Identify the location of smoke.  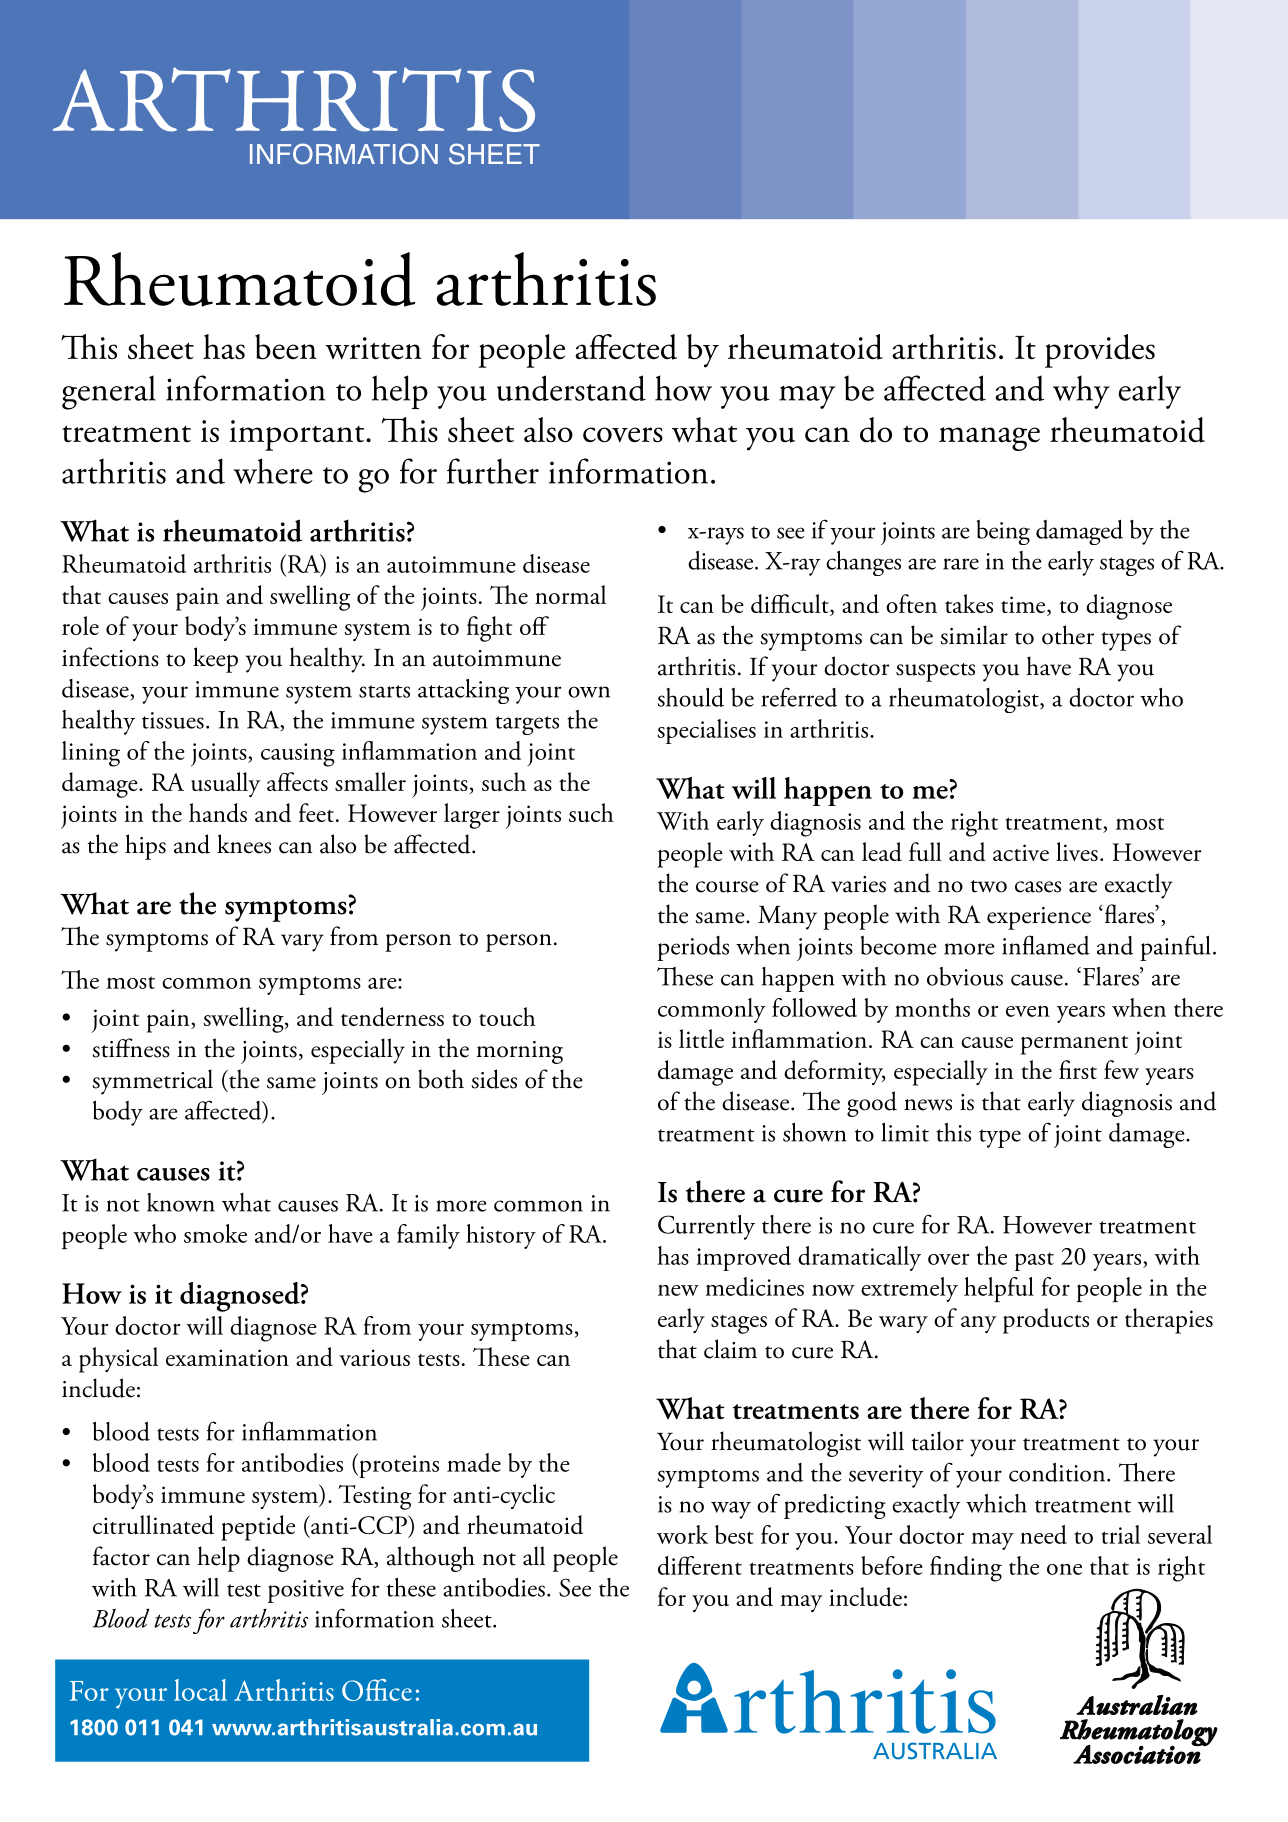
(215, 1233).
